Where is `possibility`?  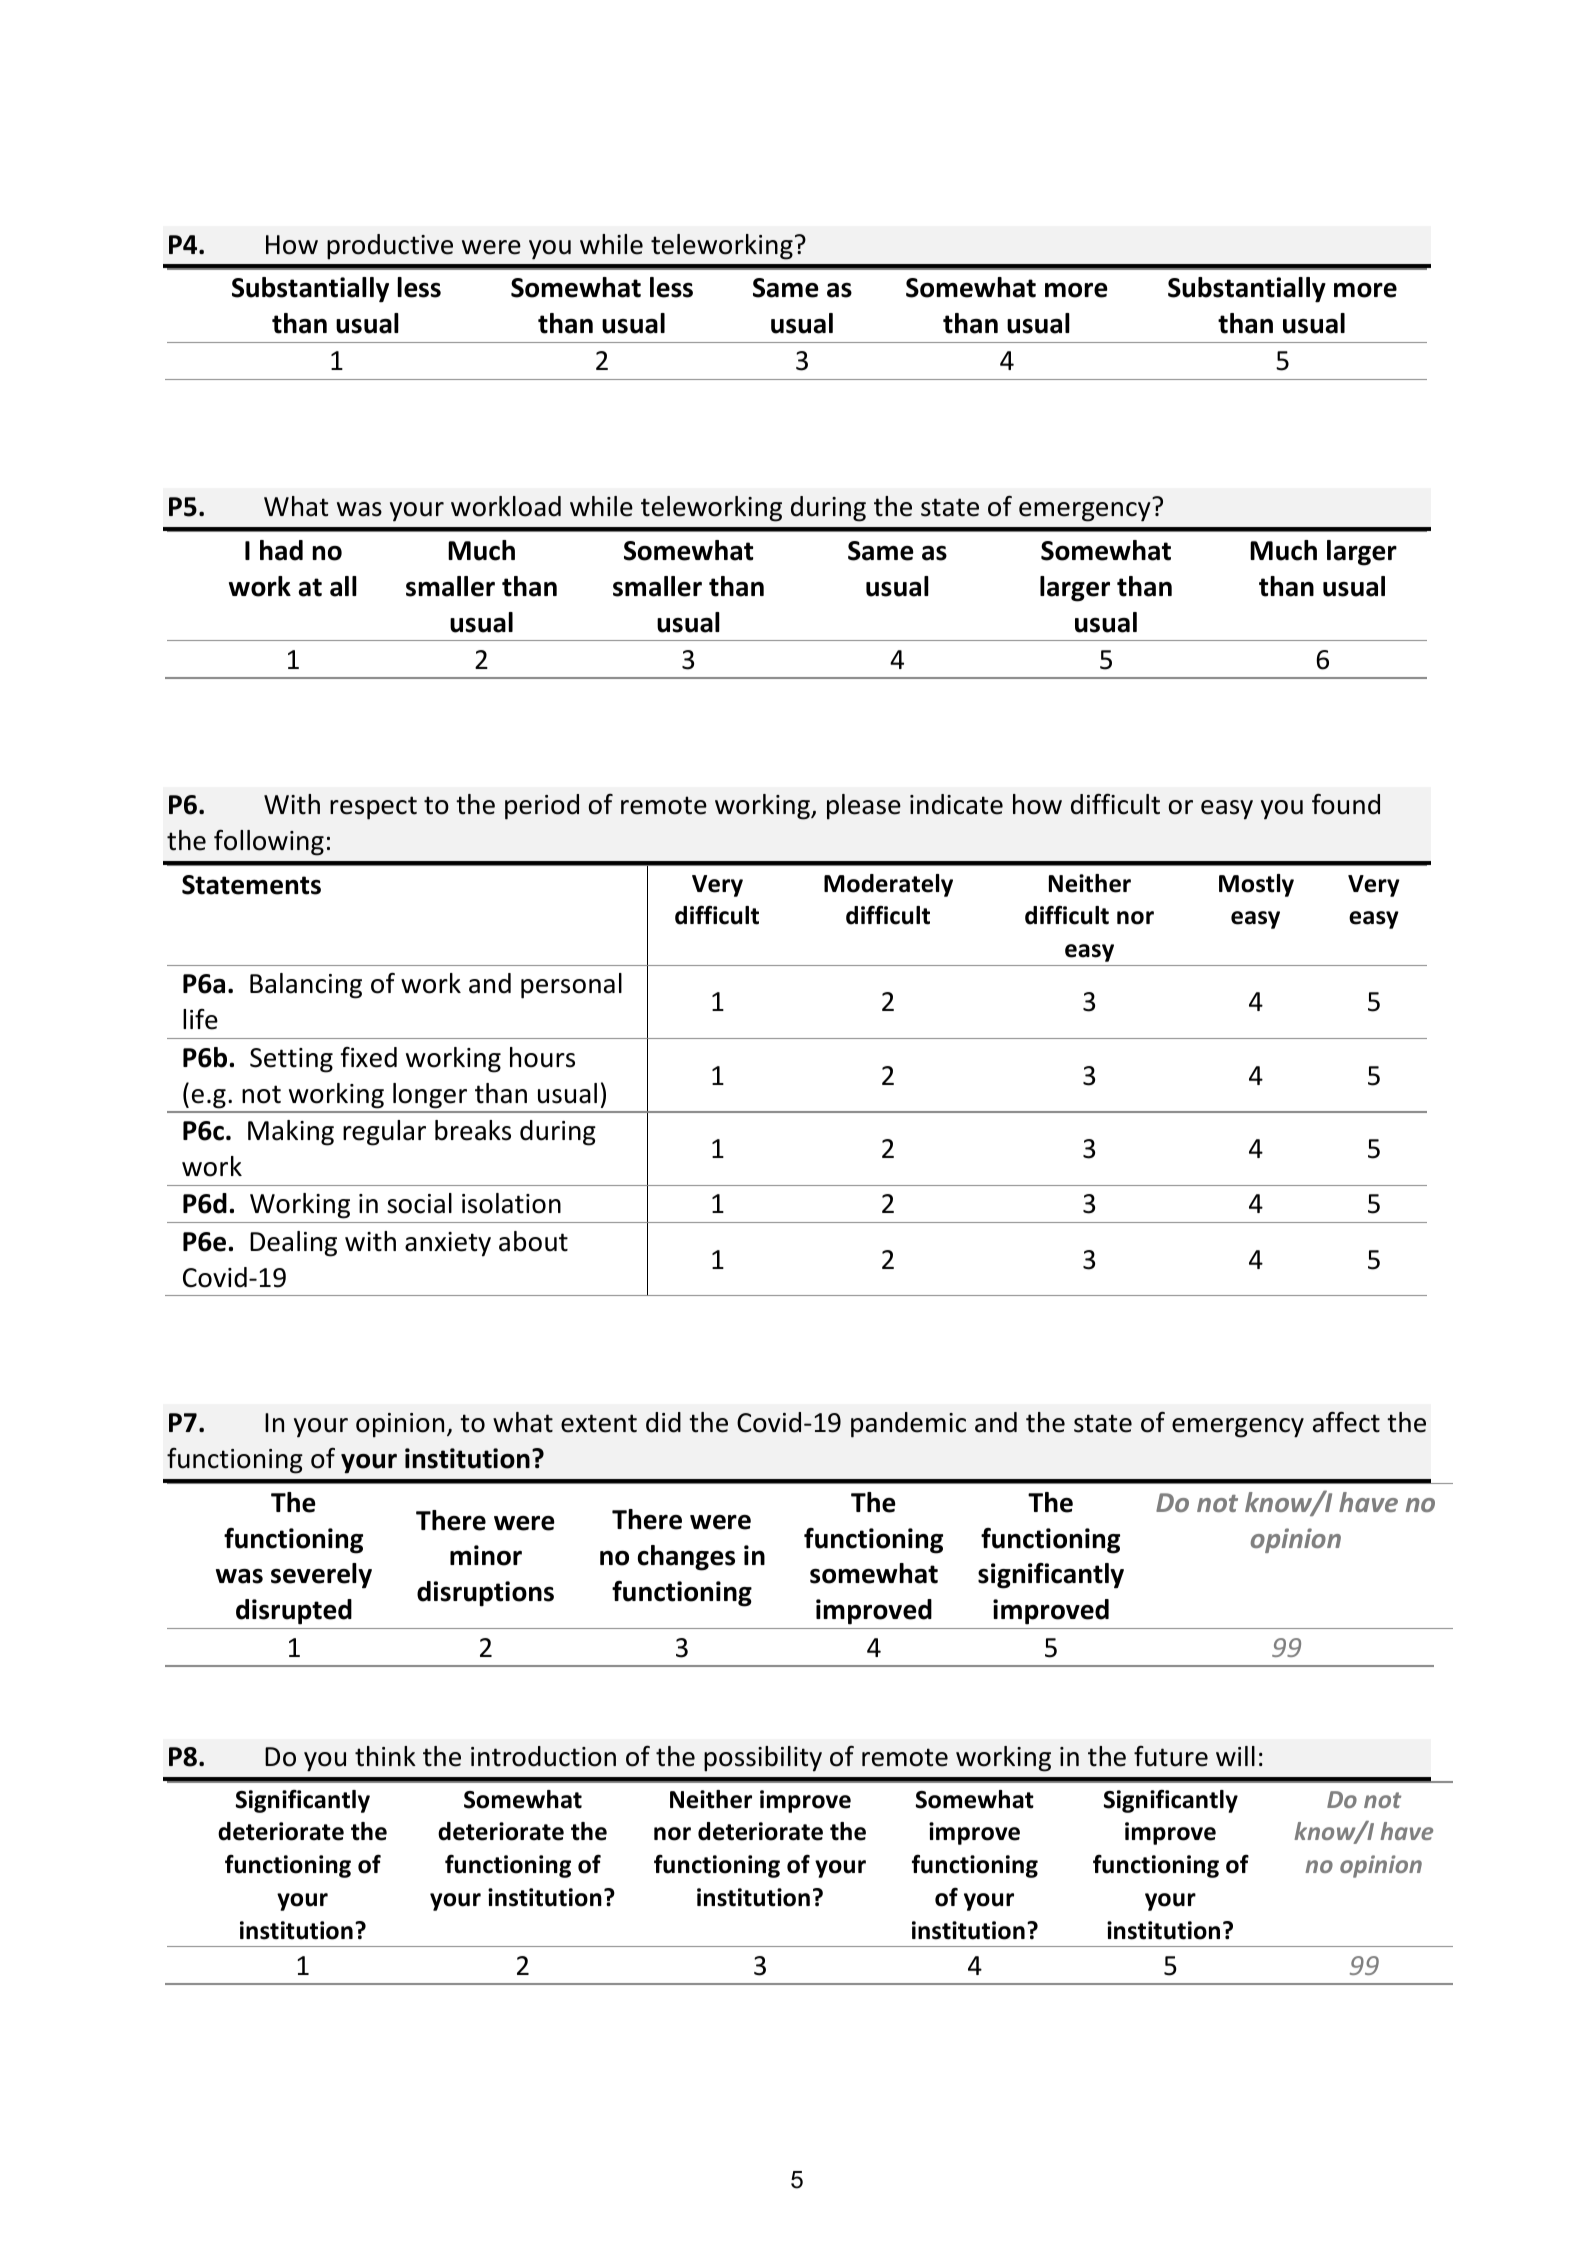
possibility is located at coordinates (763, 1759).
